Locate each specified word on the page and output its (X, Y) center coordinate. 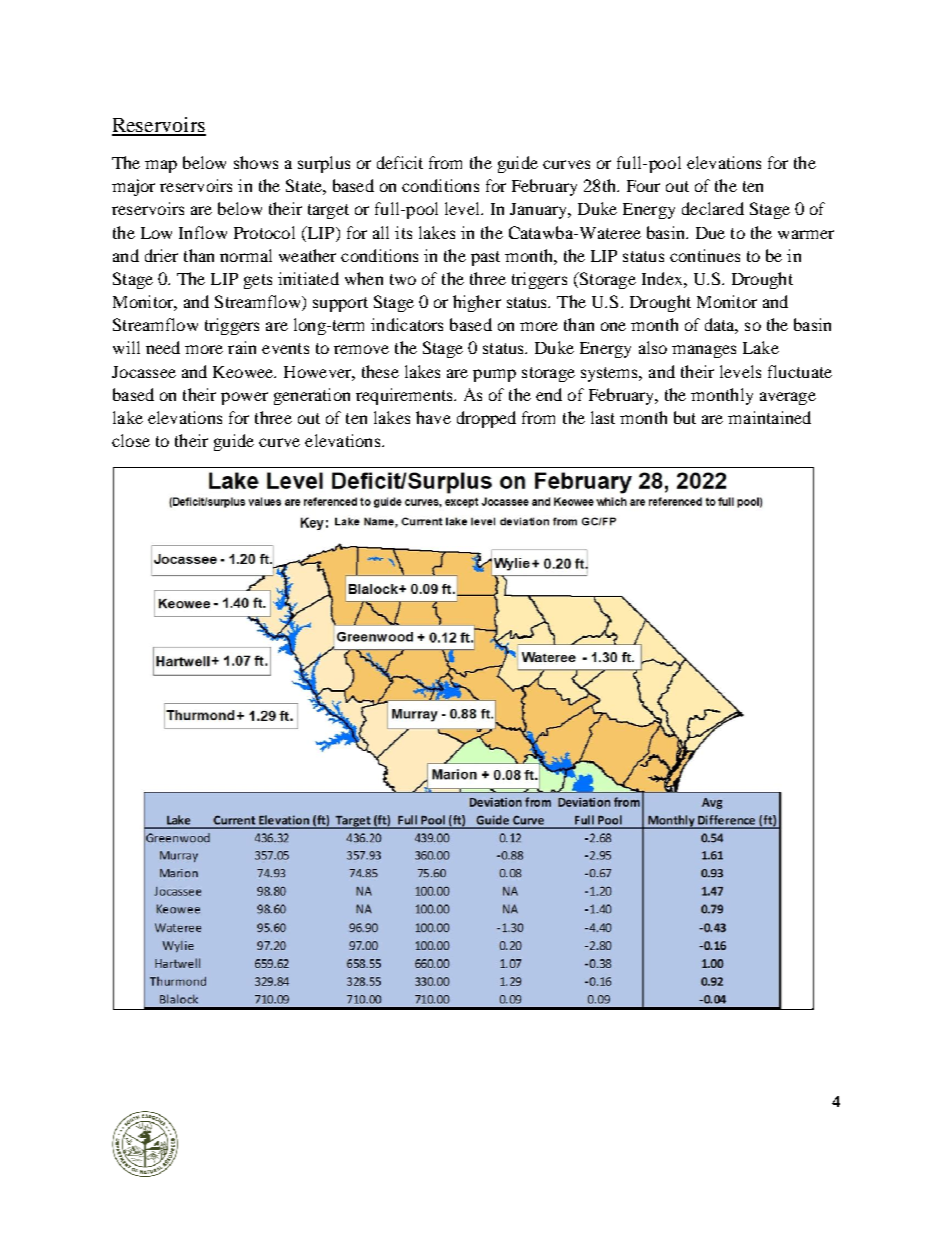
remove (361, 349)
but (685, 417)
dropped (486, 419)
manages (704, 351)
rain (242, 347)
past (485, 258)
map (161, 166)
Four (643, 186)
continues (705, 255)
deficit (400, 162)
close (131, 440)
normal (246, 255)
